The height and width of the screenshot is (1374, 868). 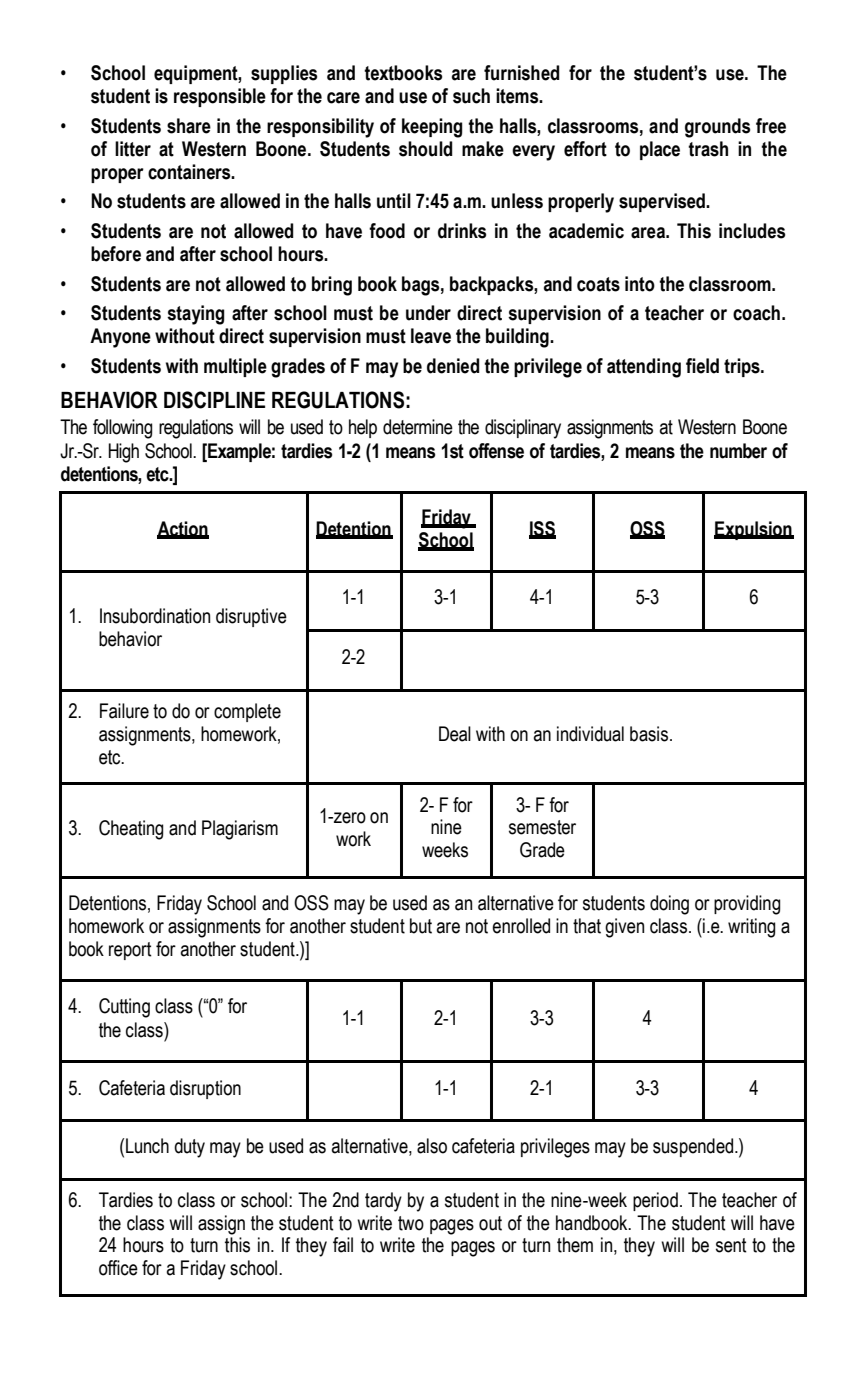 I want to click on but, so click(x=421, y=926).
